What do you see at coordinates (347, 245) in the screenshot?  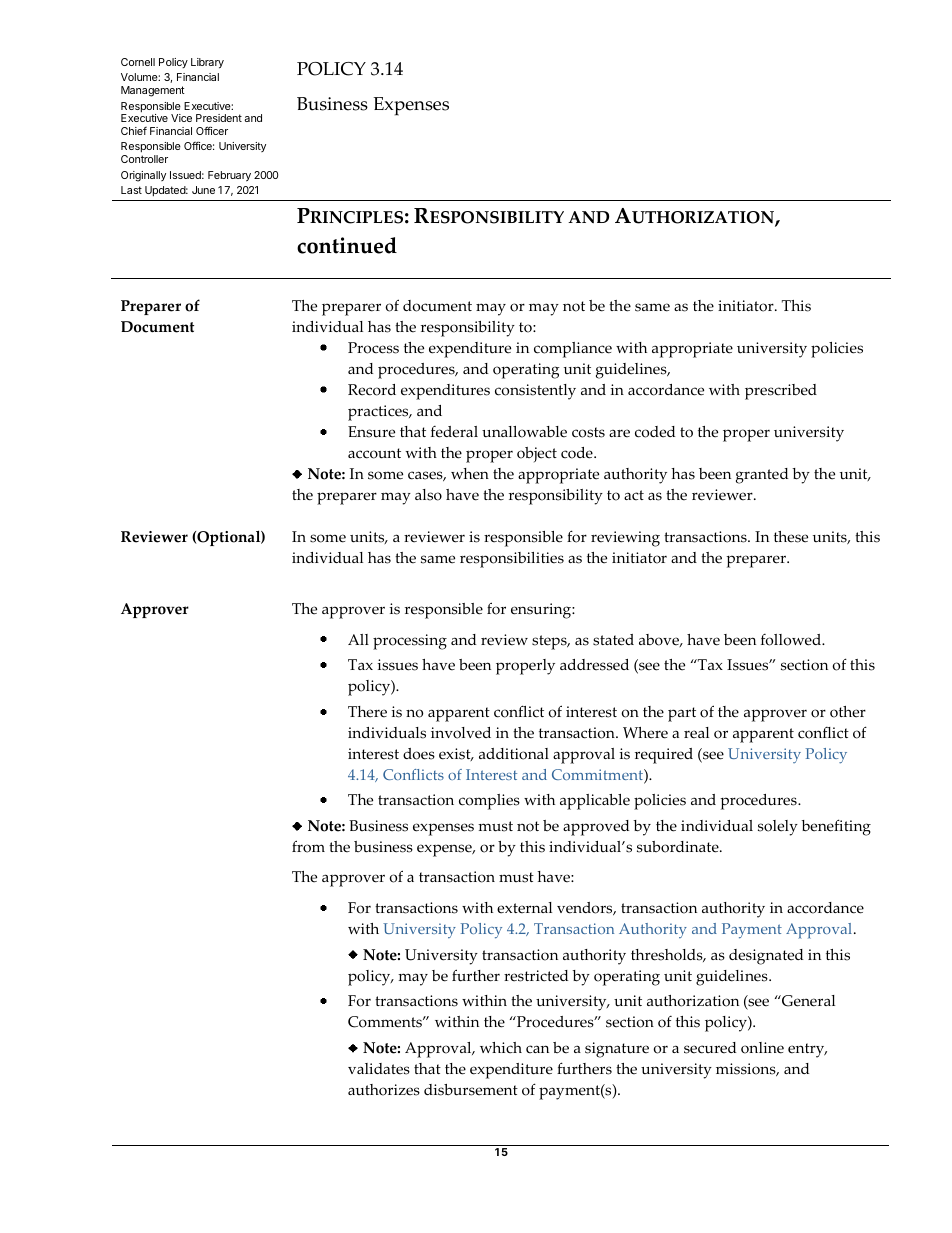 I see `continued` at bounding box center [347, 245].
